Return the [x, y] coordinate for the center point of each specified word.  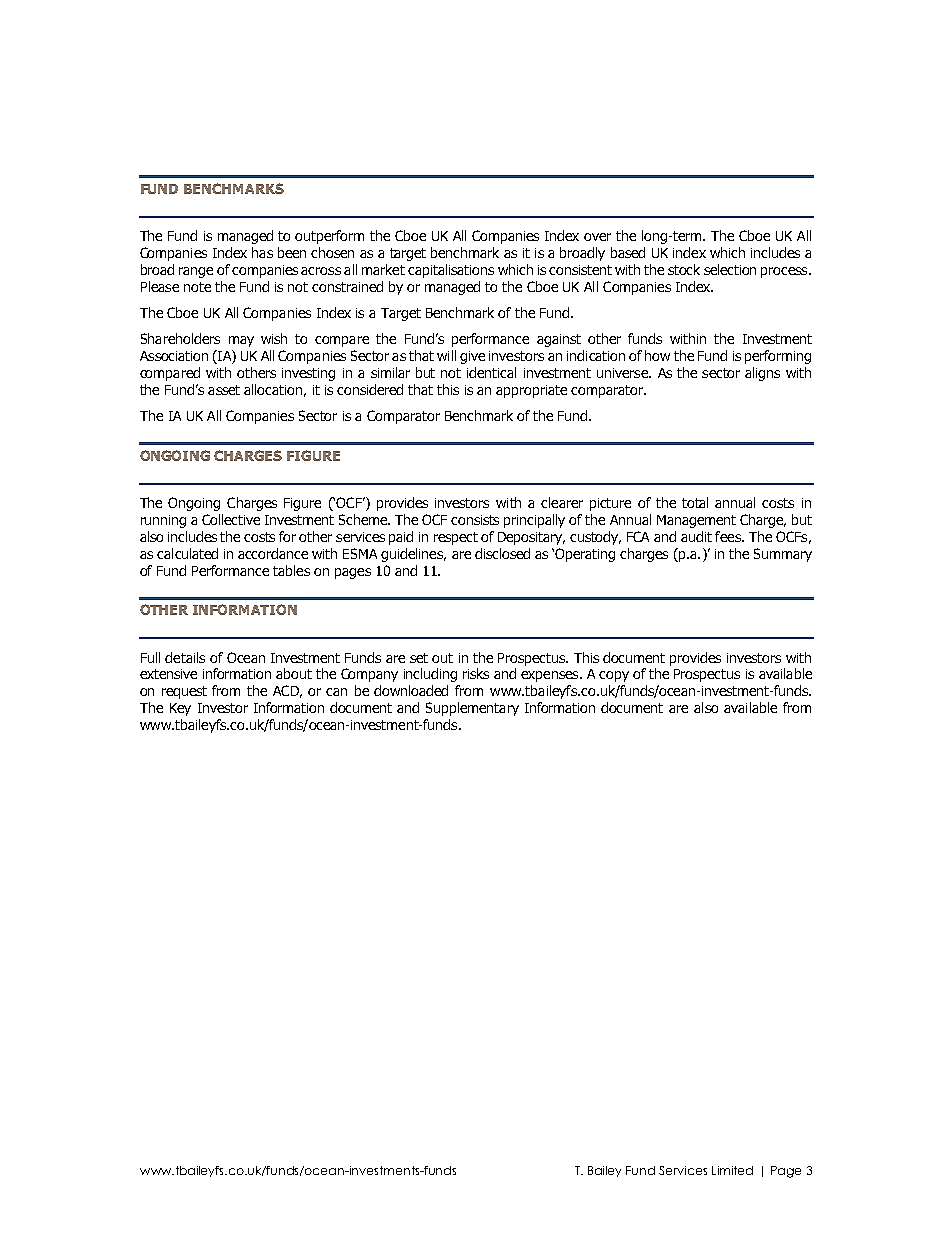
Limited [732, 1170]
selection [730, 269]
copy [614, 676]
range [196, 272]
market [383, 269]
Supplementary [472, 709]
